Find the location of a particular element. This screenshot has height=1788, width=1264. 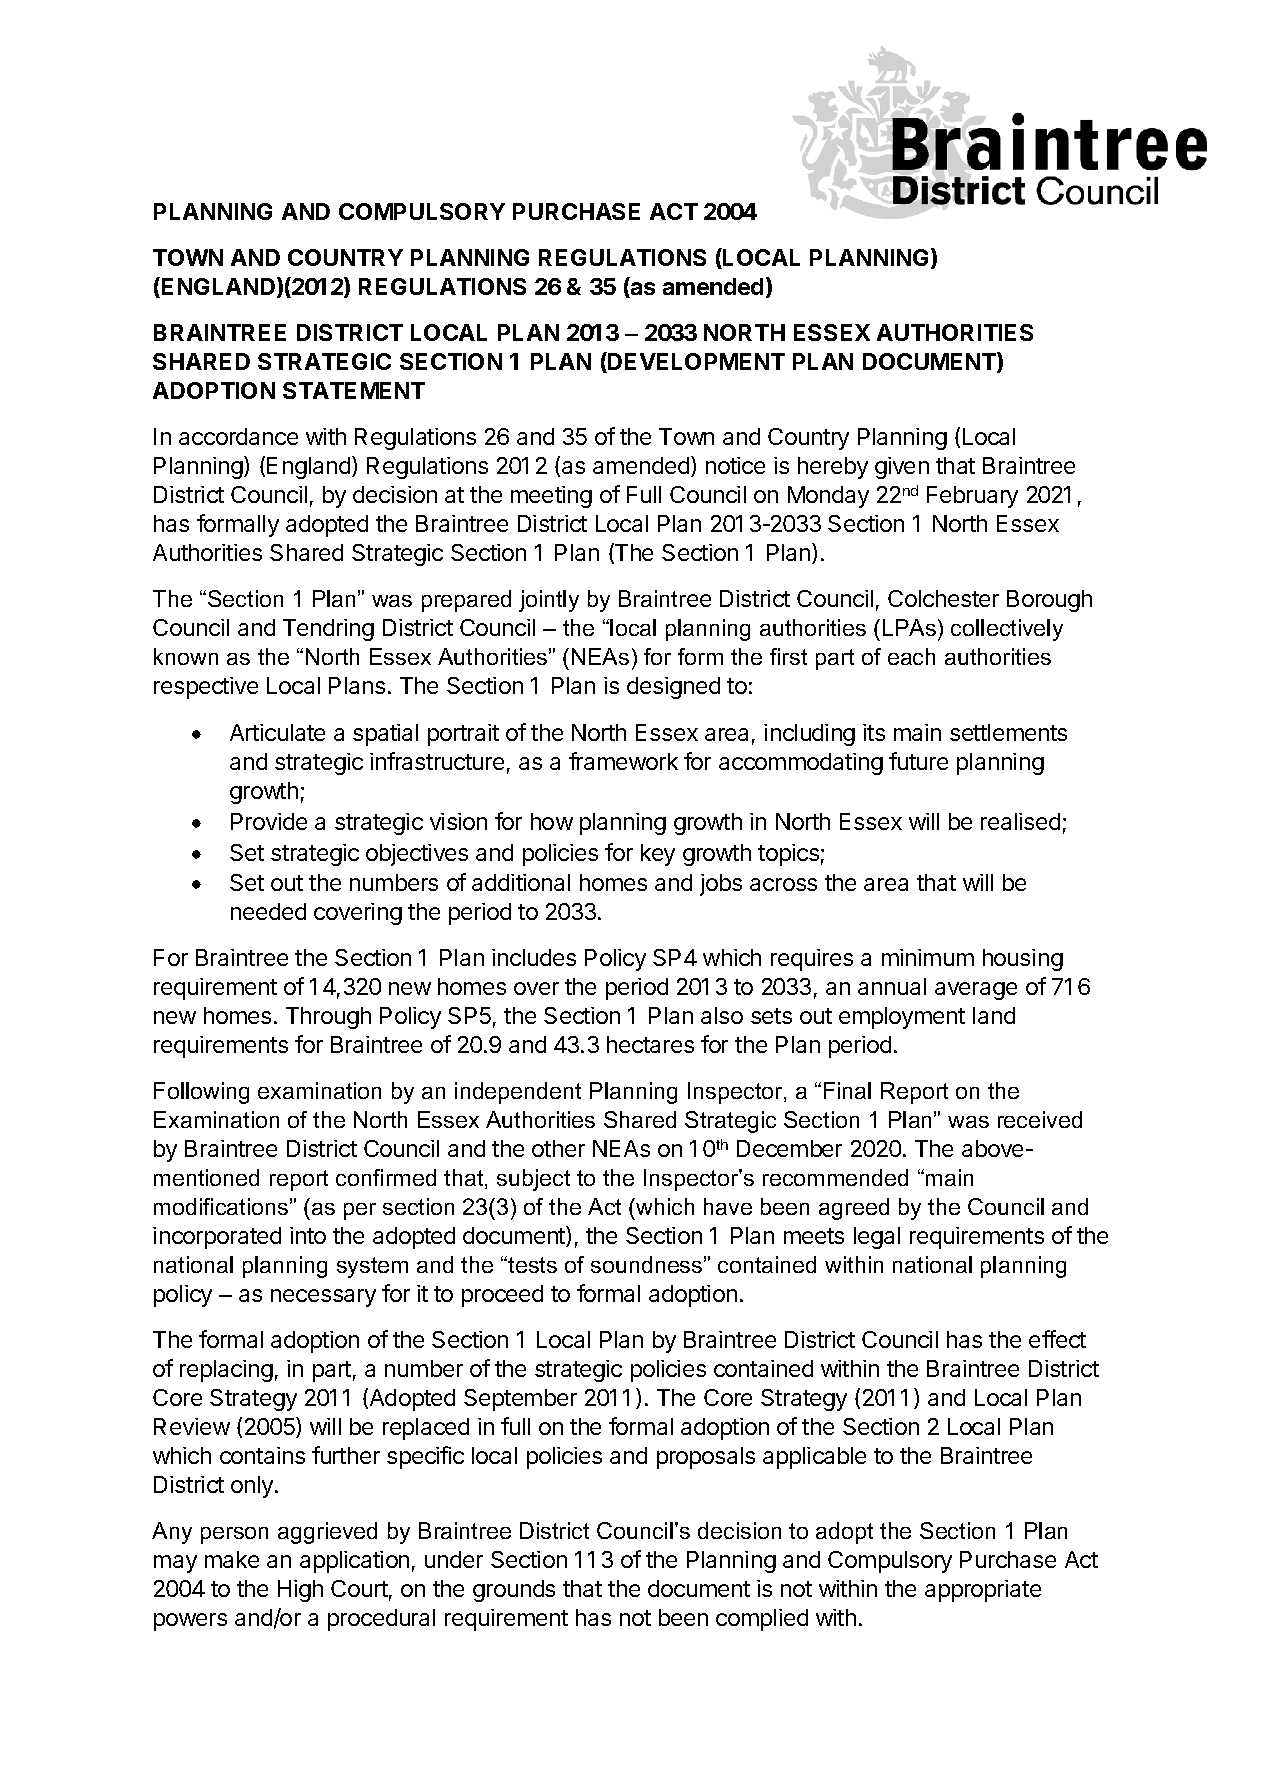

Through is located at coordinates (328, 1018).
